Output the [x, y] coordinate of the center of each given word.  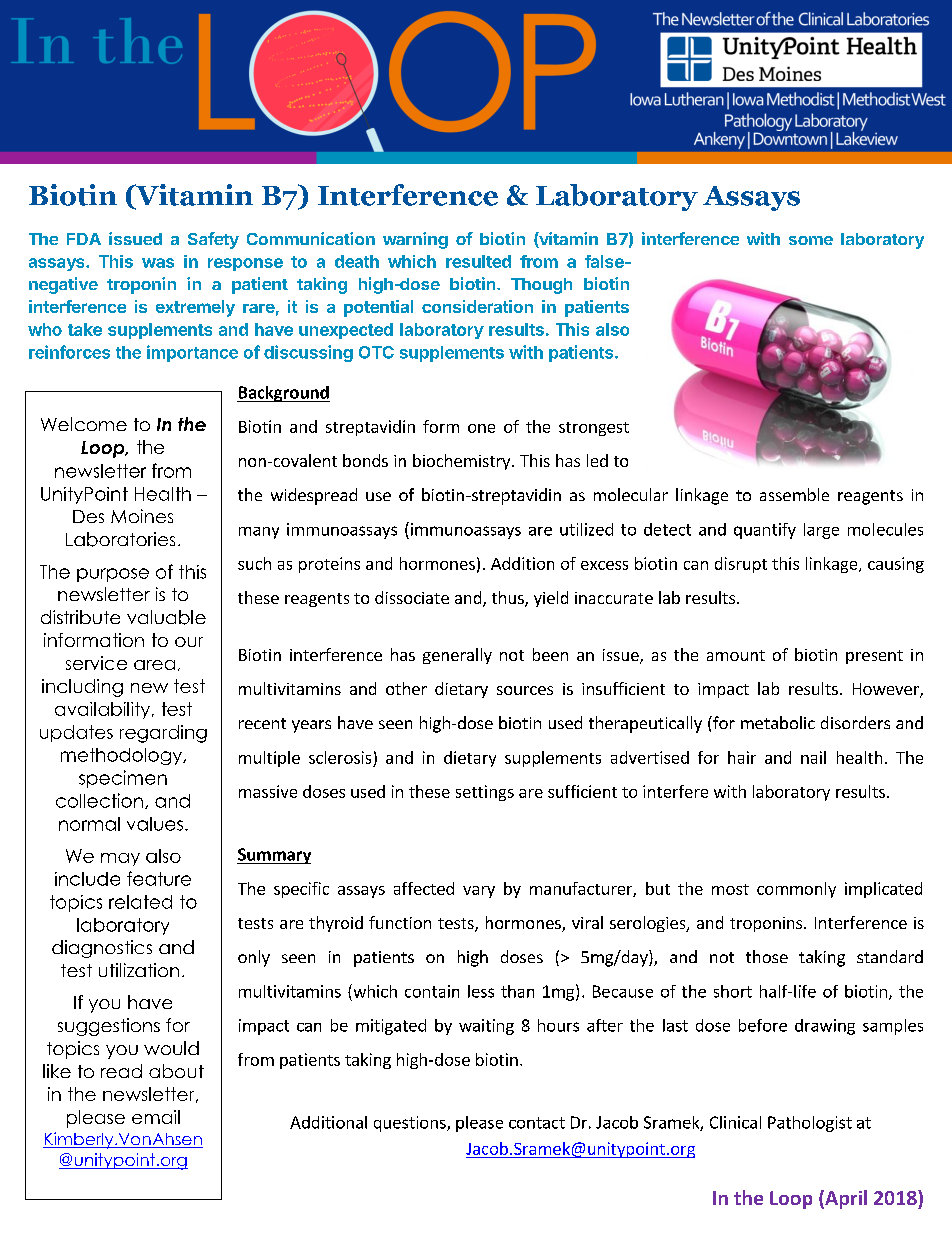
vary [479, 892]
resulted [478, 261]
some [811, 240]
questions [411, 1124]
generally [457, 656]
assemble [794, 494]
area [154, 665]
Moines [142, 516]
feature [159, 878]
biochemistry [463, 462]
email [156, 1117]
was [158, 263]
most [730, 889]
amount [736, 655]
